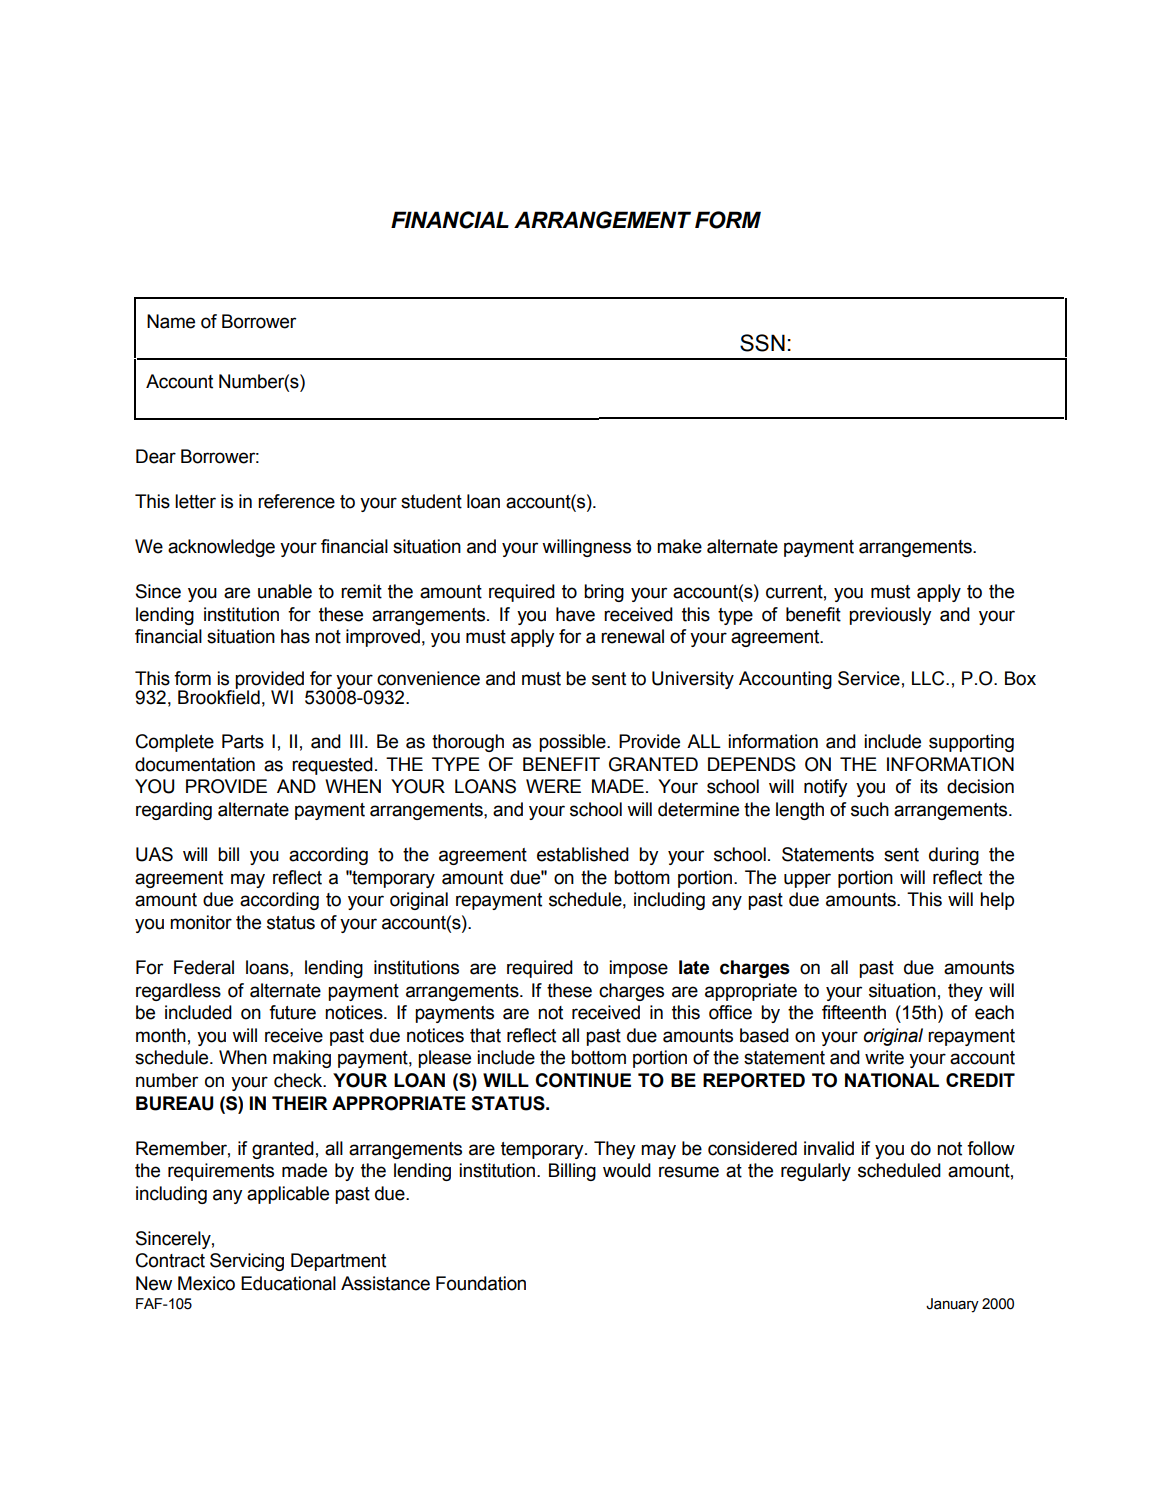 This screenshot has width=1150, height=1488. I want to click on CONTINUE, so click(583, 1080).
